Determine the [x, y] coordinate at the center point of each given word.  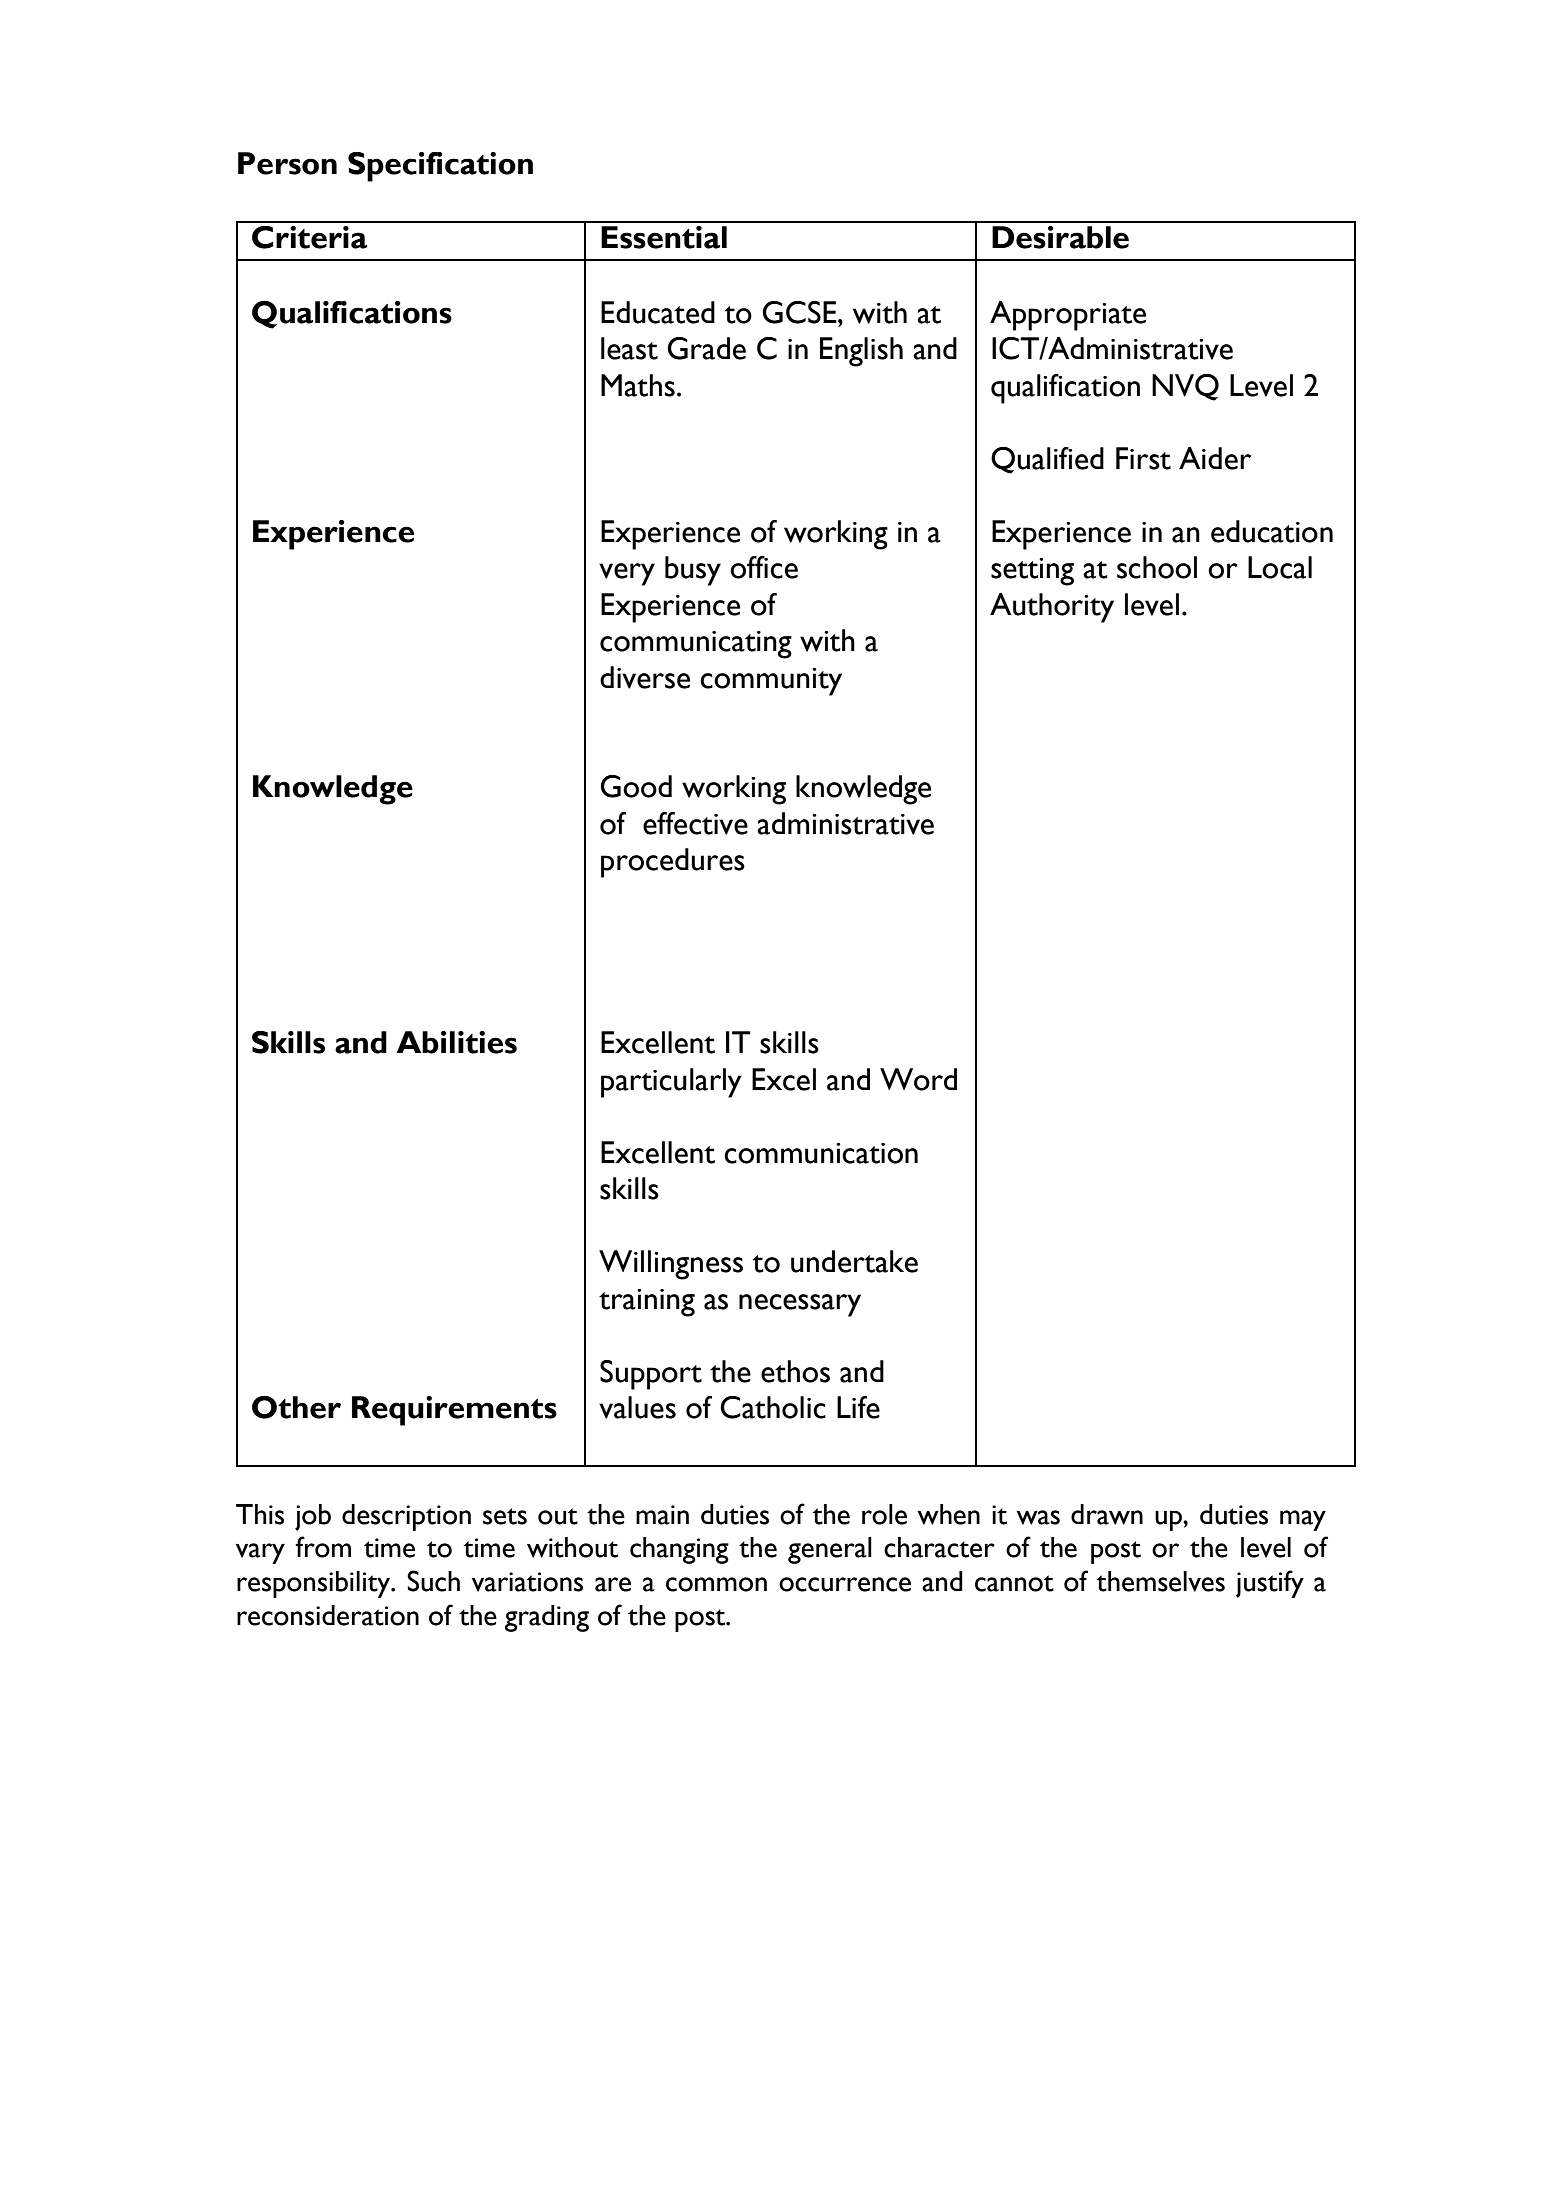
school [1157, 567]
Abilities [457, 1042]
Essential [664, 237]
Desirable [1060, 237]
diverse [645, 677]
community [771, 682]
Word [918, 1079]
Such [433, 1581]
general [830, 1550]
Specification [440, 167]
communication [821, 1153]
